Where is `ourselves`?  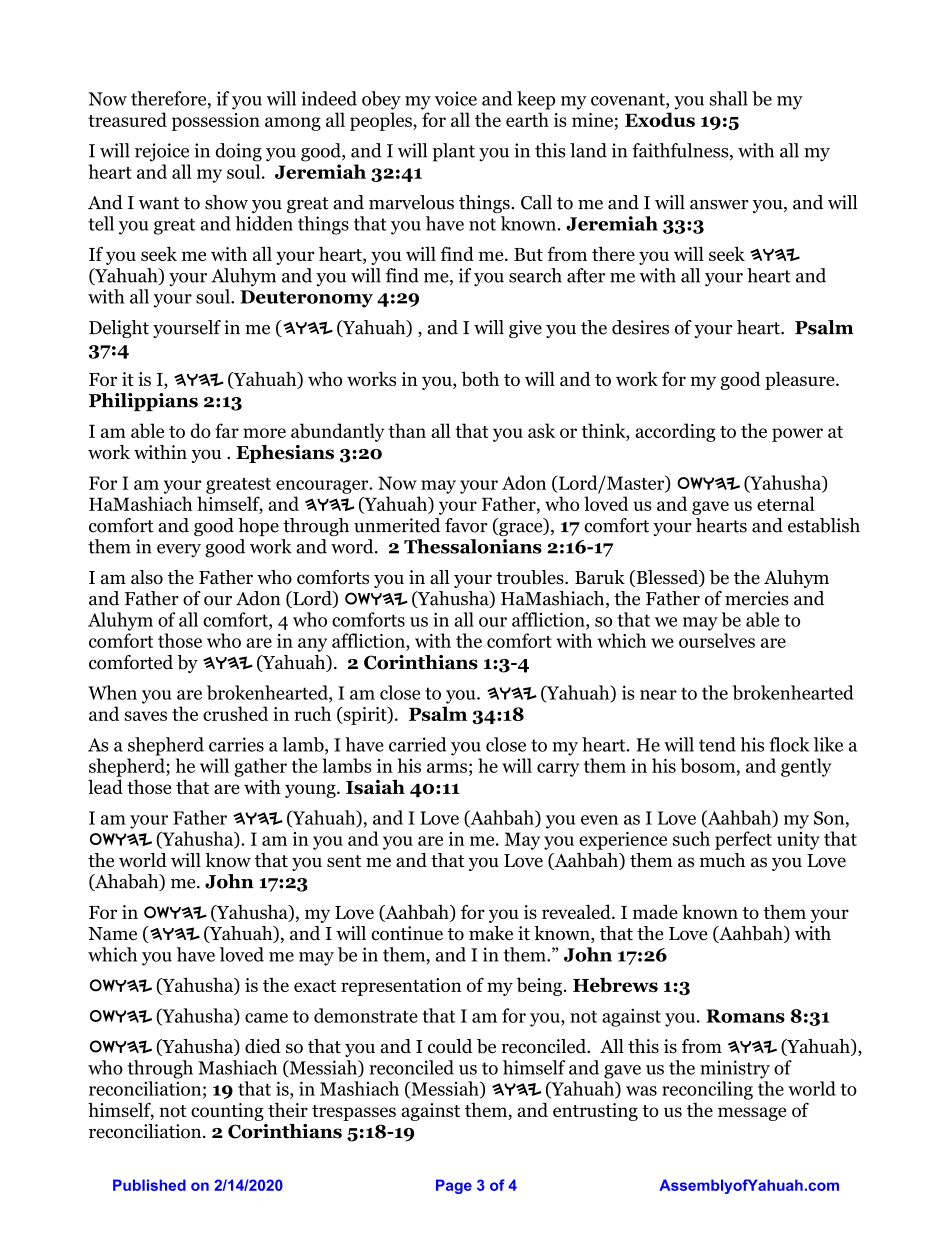 ourselves is located at coordinates (717, 640).
